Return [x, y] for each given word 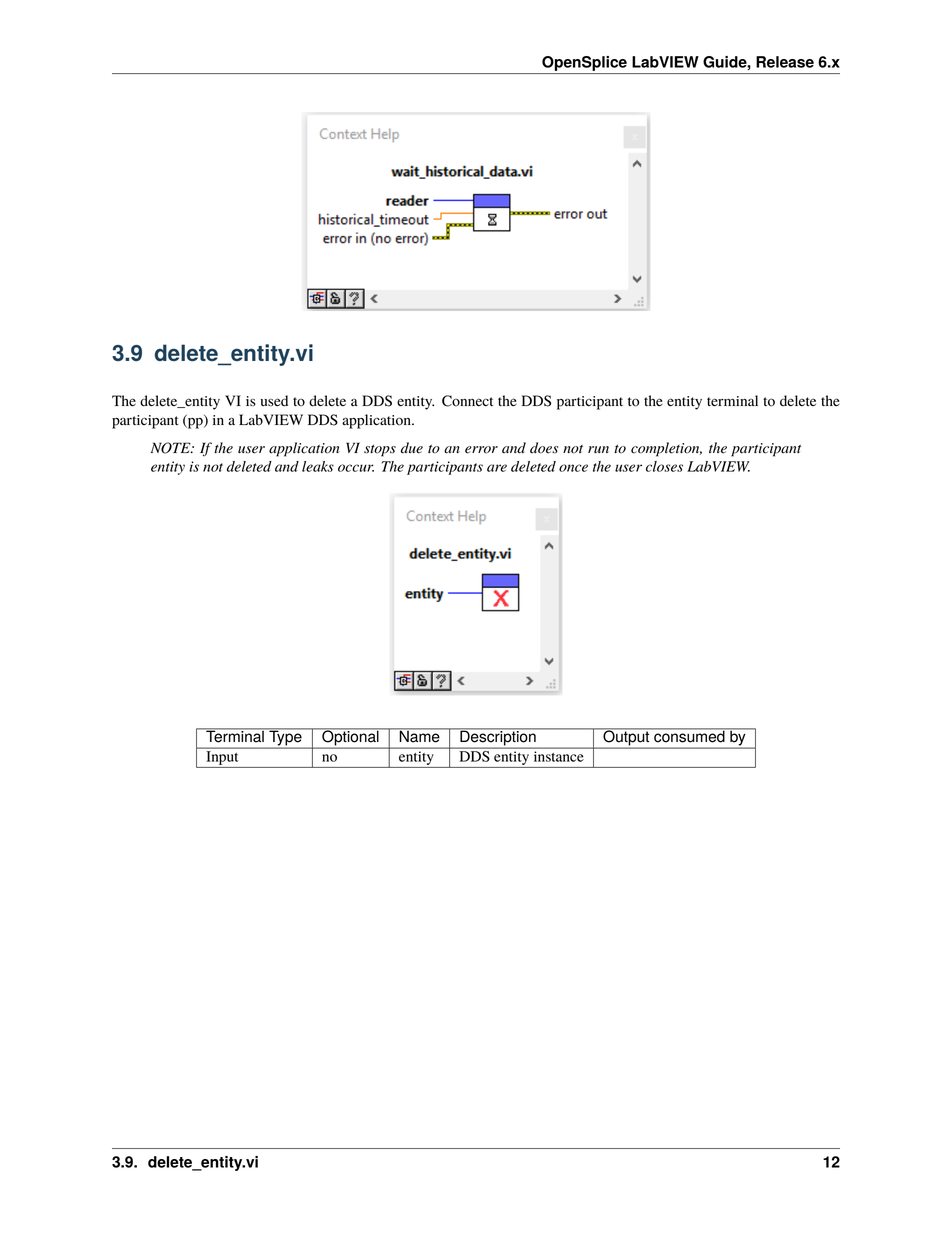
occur [356, 468]
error [481, 450]
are [497, 468]
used [274, 401]
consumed [689, 735]
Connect [467, 401]
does [544, 448]
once [573, 468]
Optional [350, 738]
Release [785, 62]
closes [664, 466]
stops [380, 451]
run [598, 449]
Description [498, 738]
